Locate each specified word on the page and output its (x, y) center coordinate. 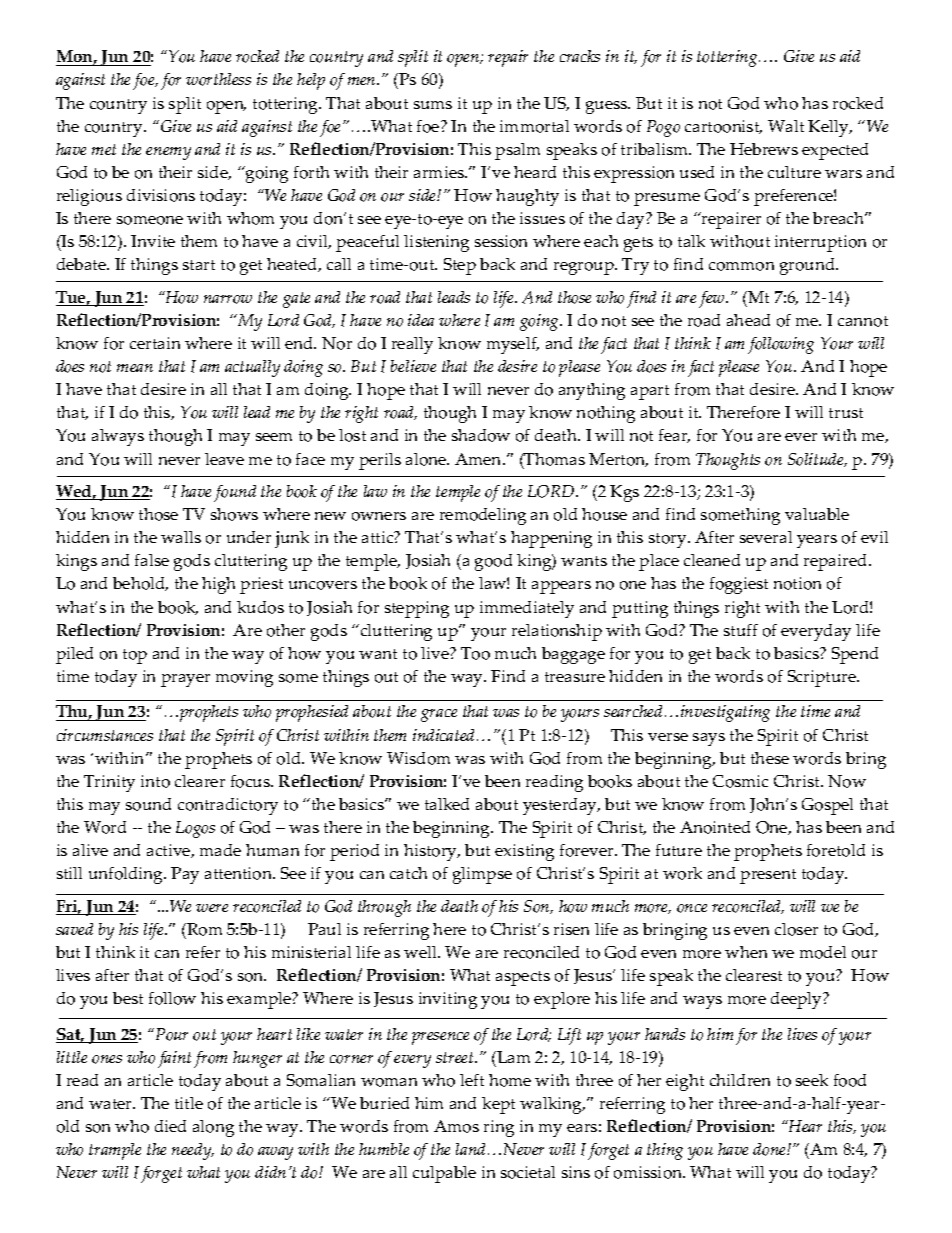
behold (140, 584)
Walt (786, 126)
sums (433, 105)
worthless (218, 79)
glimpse (482, 875)
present (768, 876)
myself (513, 345)
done (770, 1149)
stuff (741, 630)
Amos (456, 1126)
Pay (185, 875)
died (170, 1126)
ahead (748, 320)
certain (155, 343)
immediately (527, 609)
